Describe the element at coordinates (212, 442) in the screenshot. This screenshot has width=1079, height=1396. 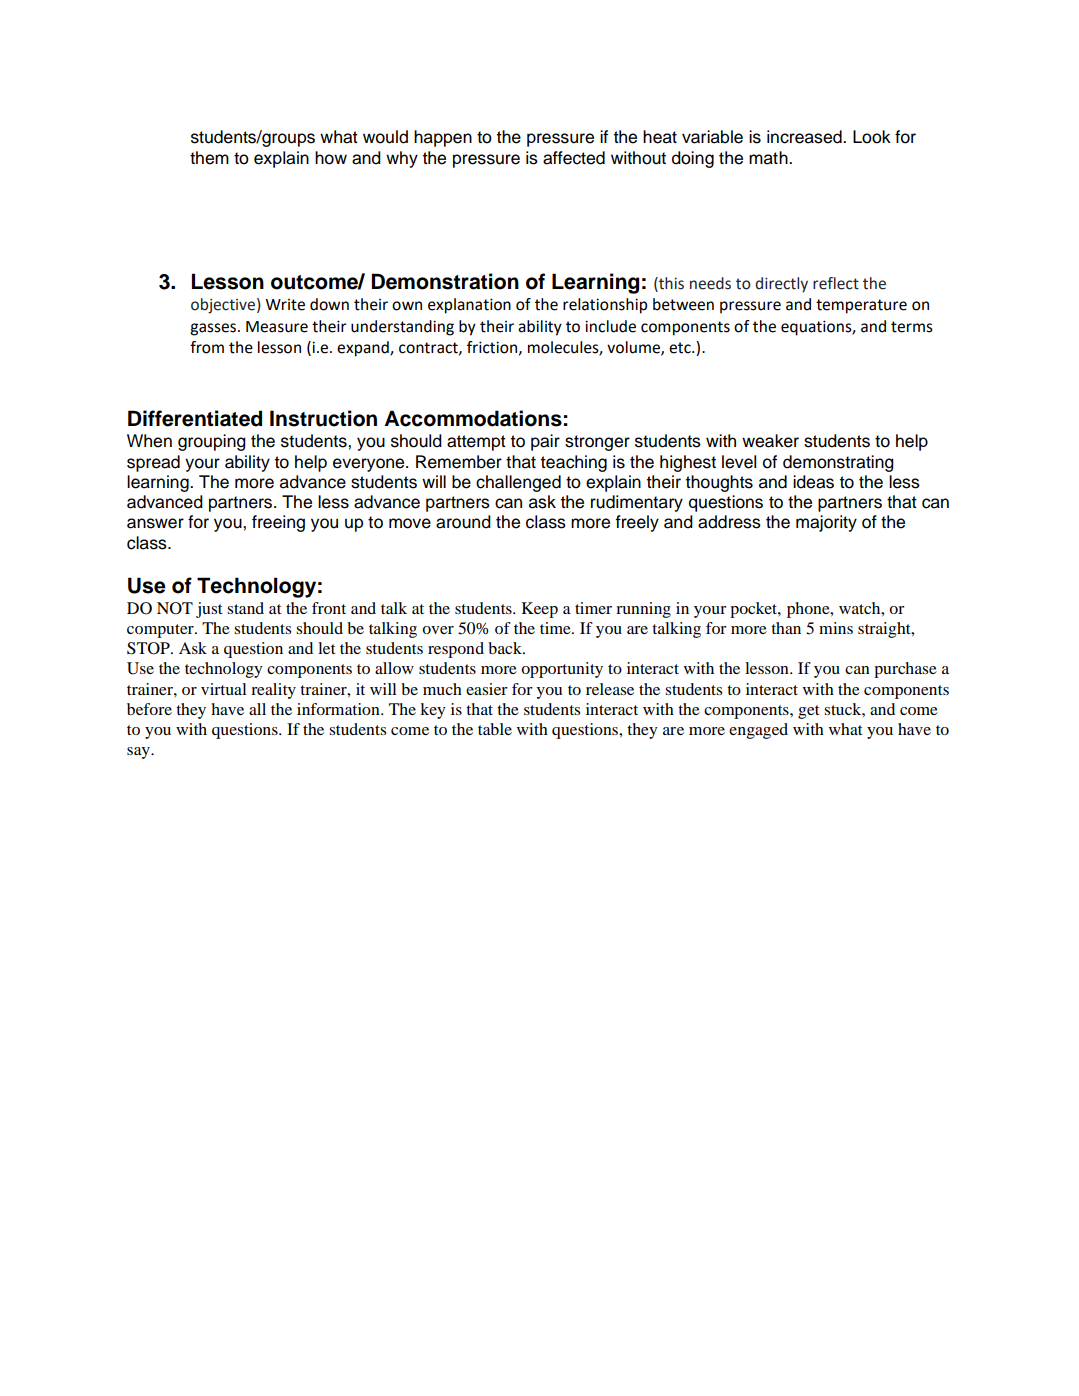
I see `grouping` at that location.
